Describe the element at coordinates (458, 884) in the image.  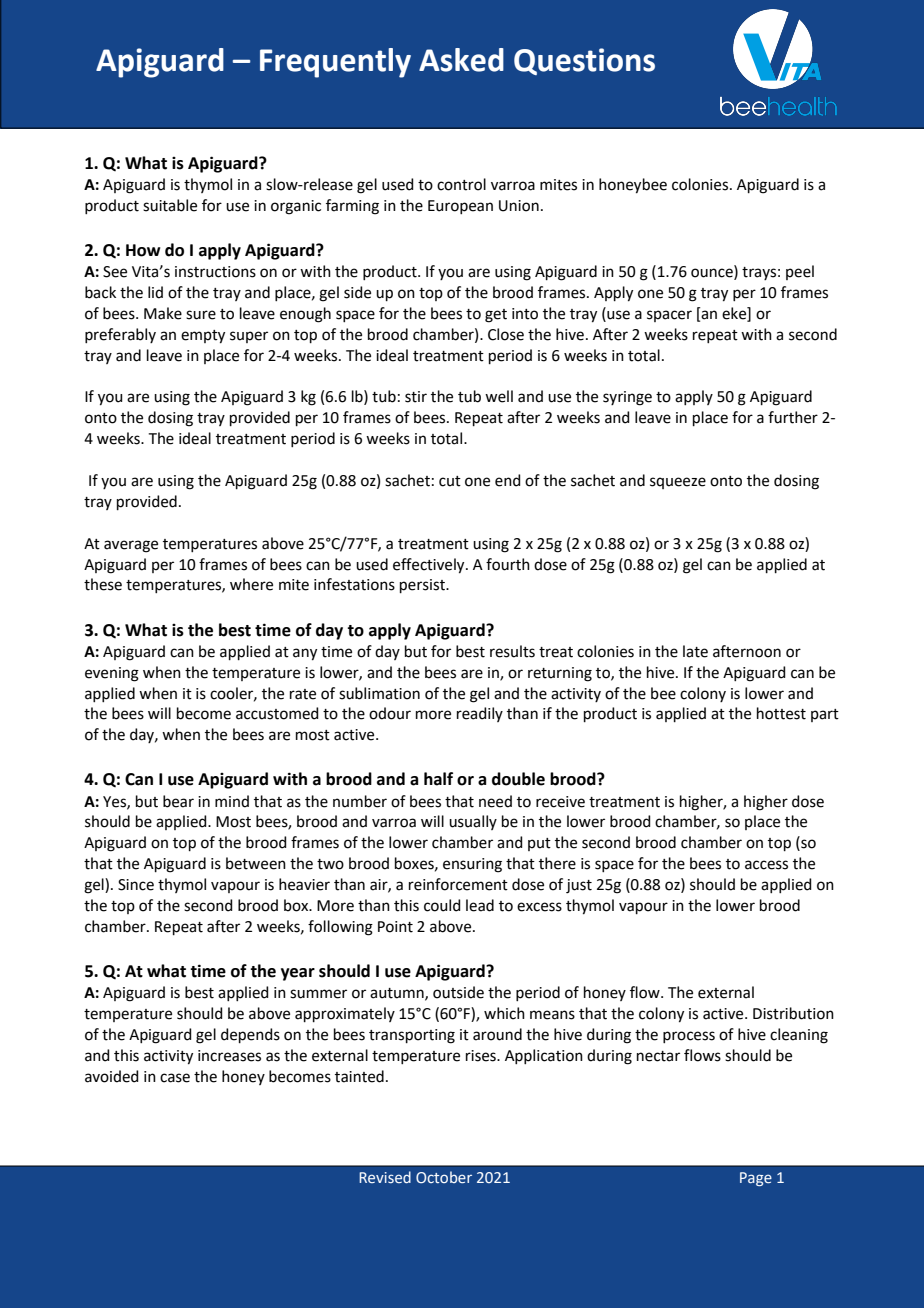
I see `reinforcement` at that location.
